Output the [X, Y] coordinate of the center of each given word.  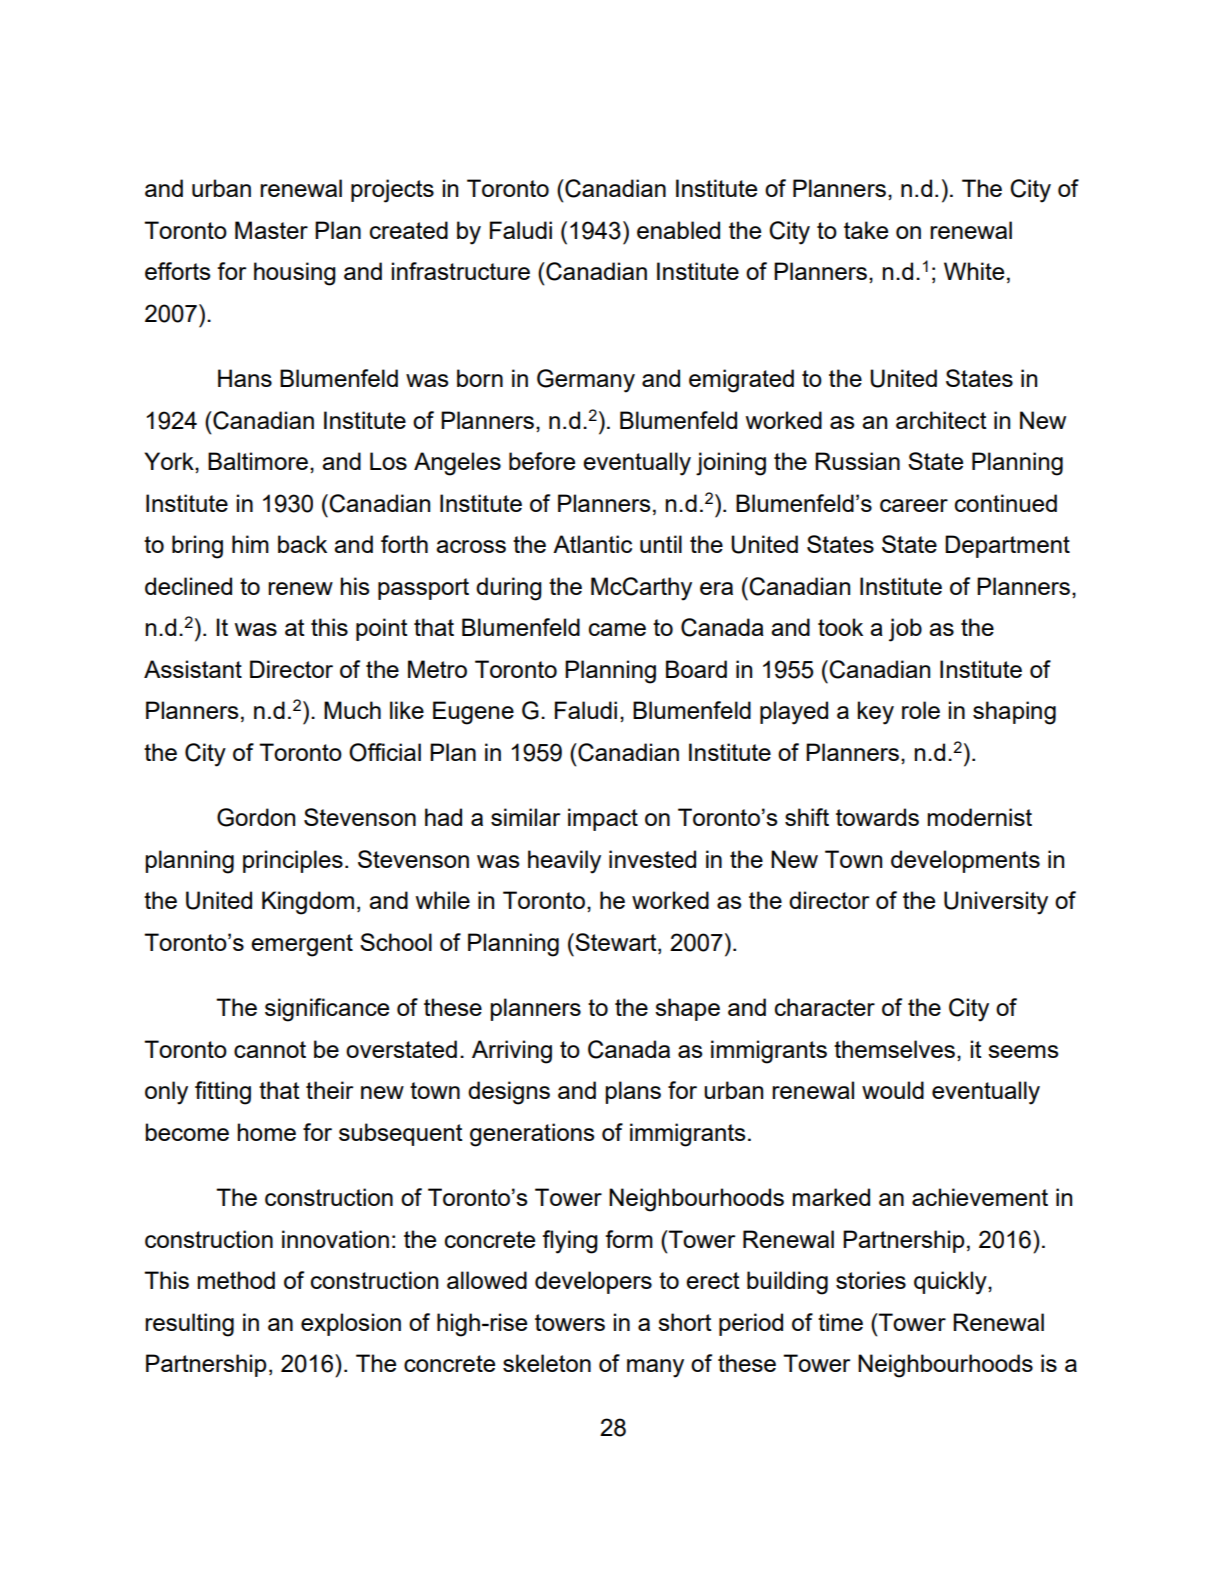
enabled [678, 230]
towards [877, 817]
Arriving [512, 1052]
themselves [896, 1049]
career [914, 505]
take [866, 230]
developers [593, 1282]
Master [271, 230]
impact [603, 819]
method [236, 1280]
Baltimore [258, 461]
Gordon [256, 817]
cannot [270, 1049]
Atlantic [592, 544]
